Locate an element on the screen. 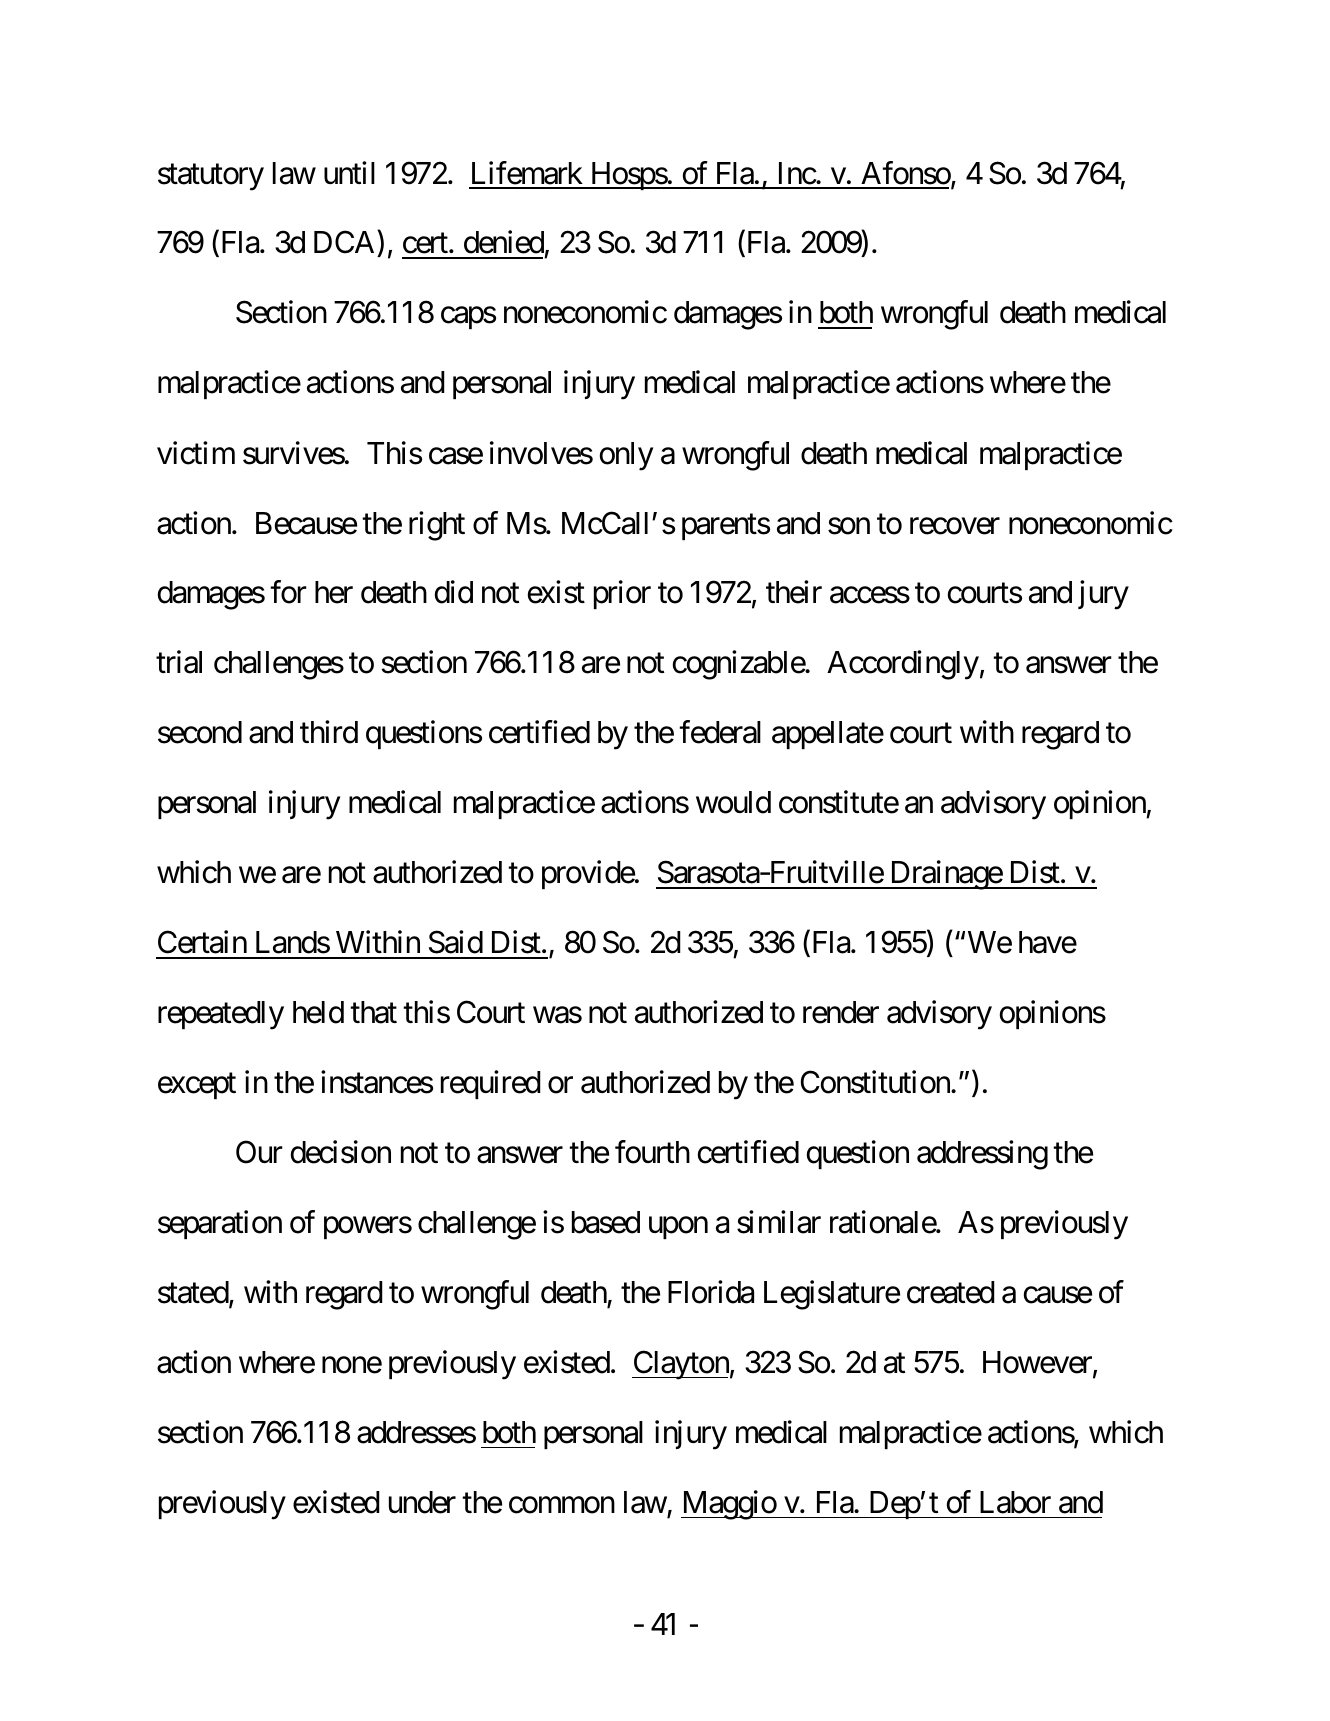 This screenshot has width=1330, height=1721. under is located at coordinates (422, 1502).
